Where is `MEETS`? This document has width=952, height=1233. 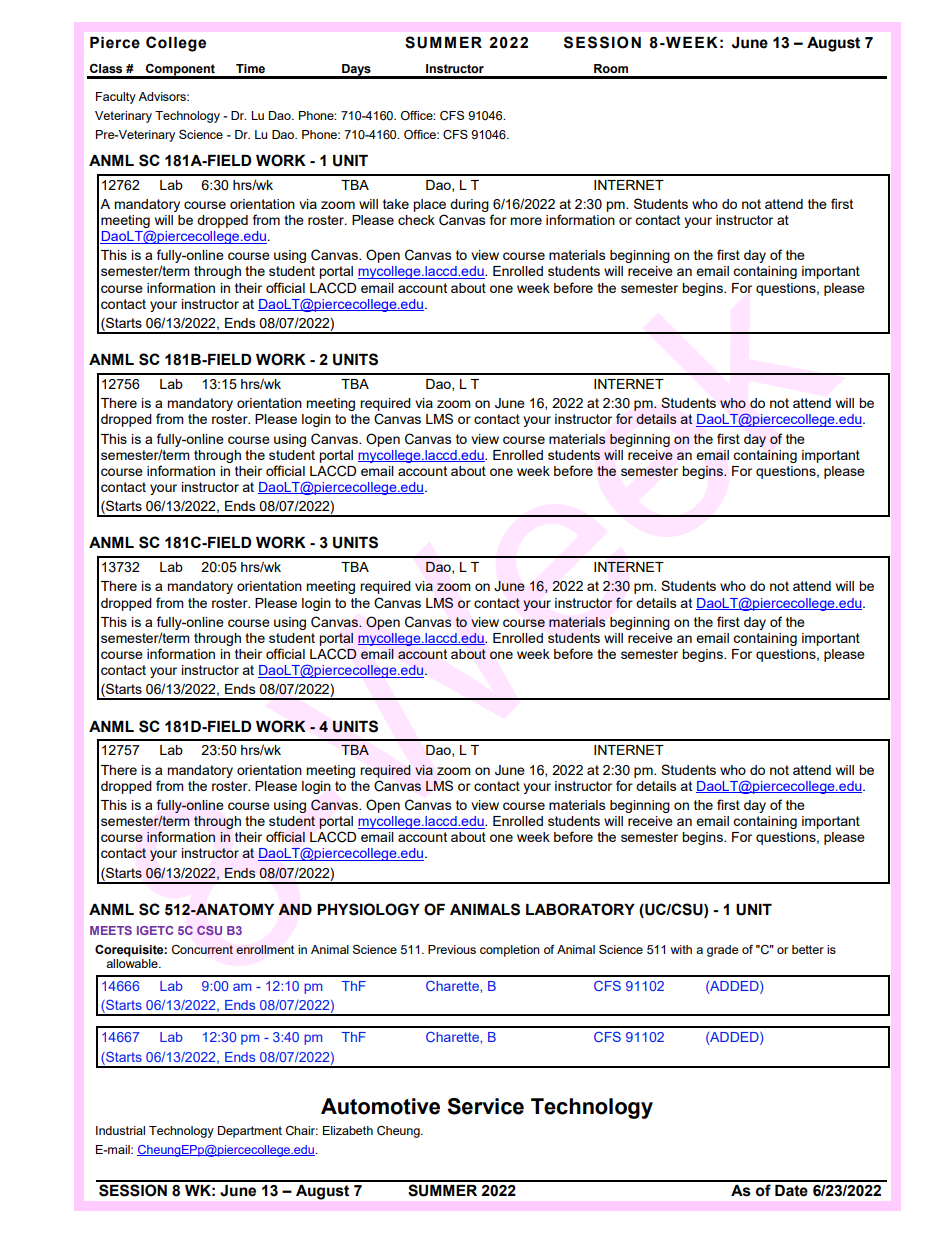
MEETS is located at coordinates (111, 930).
